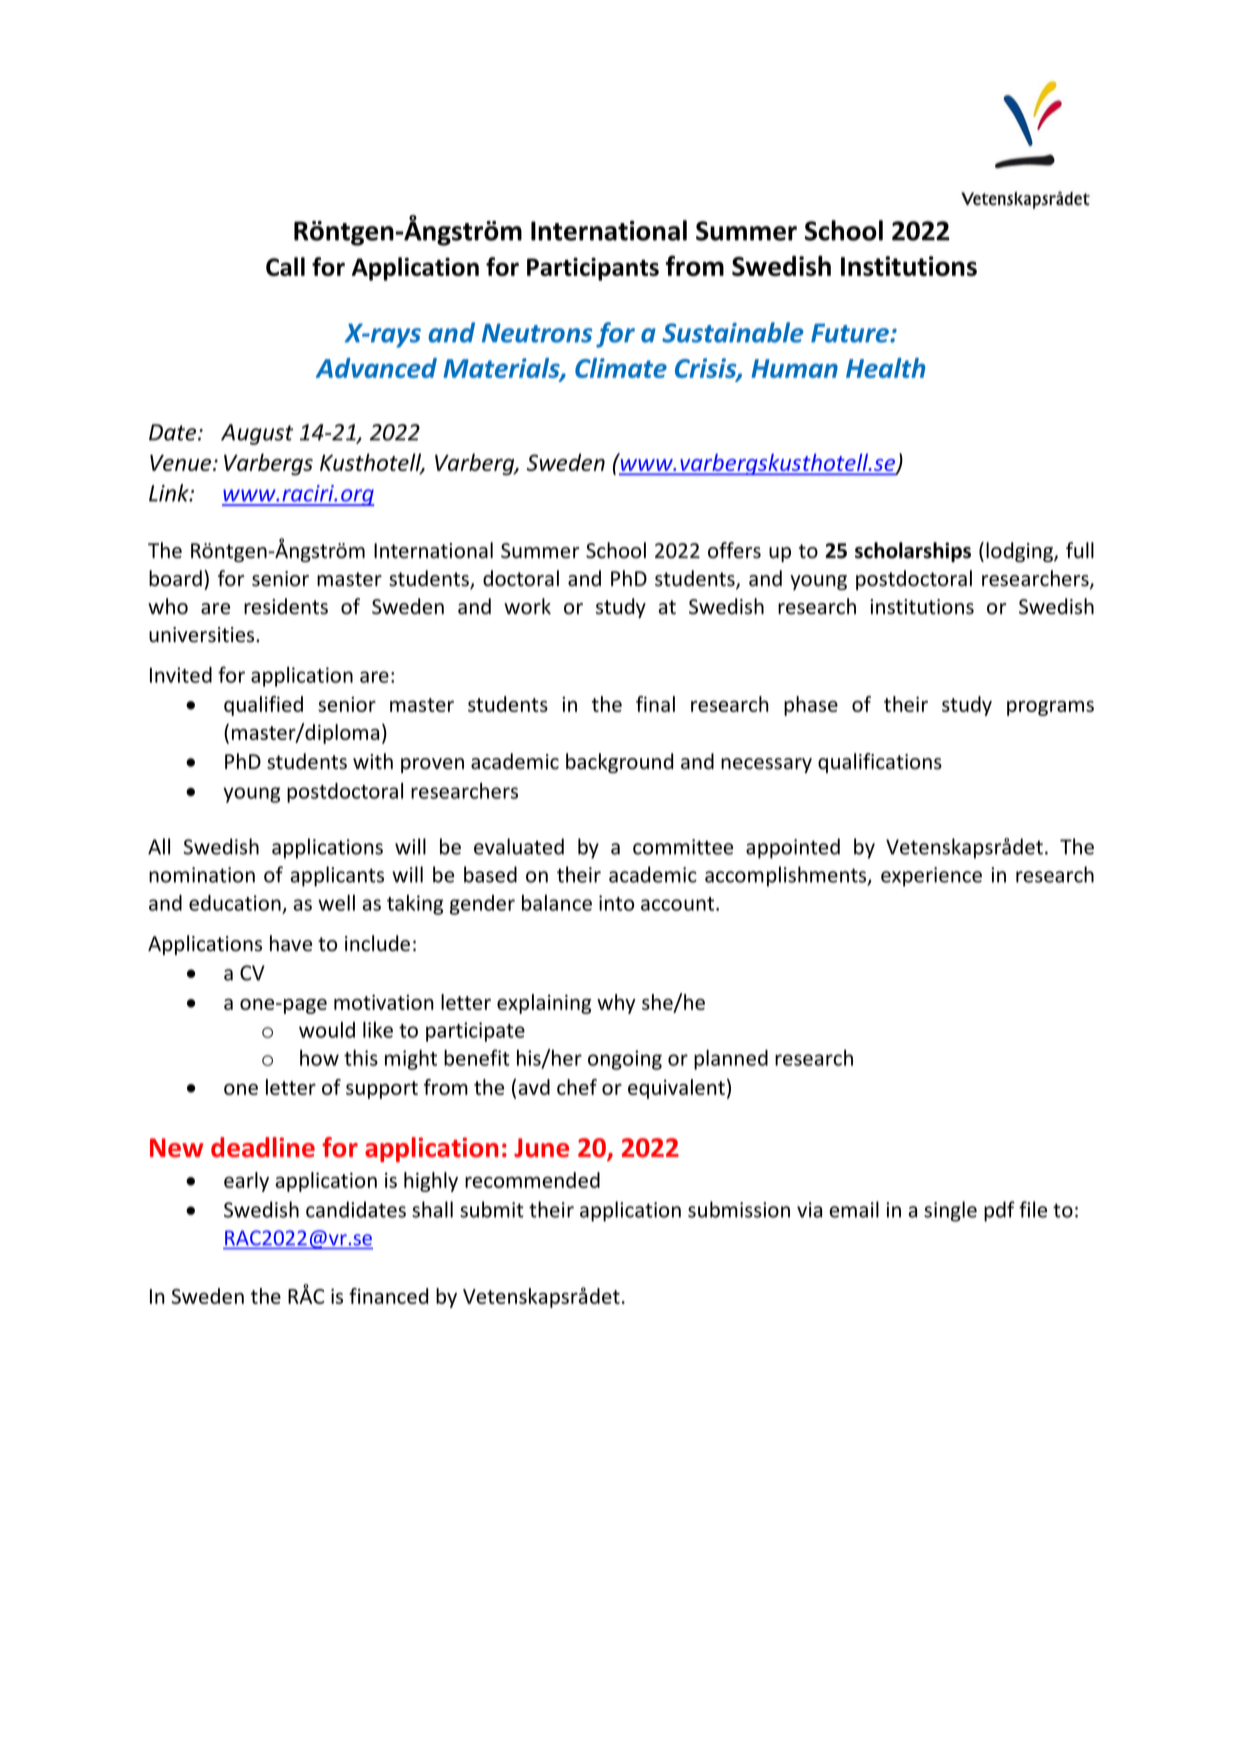 The width and height of the screenshot is (1243, 1758). Describe the element at coordinates (527, 606) in the screenshot. I see `work` at that location.
